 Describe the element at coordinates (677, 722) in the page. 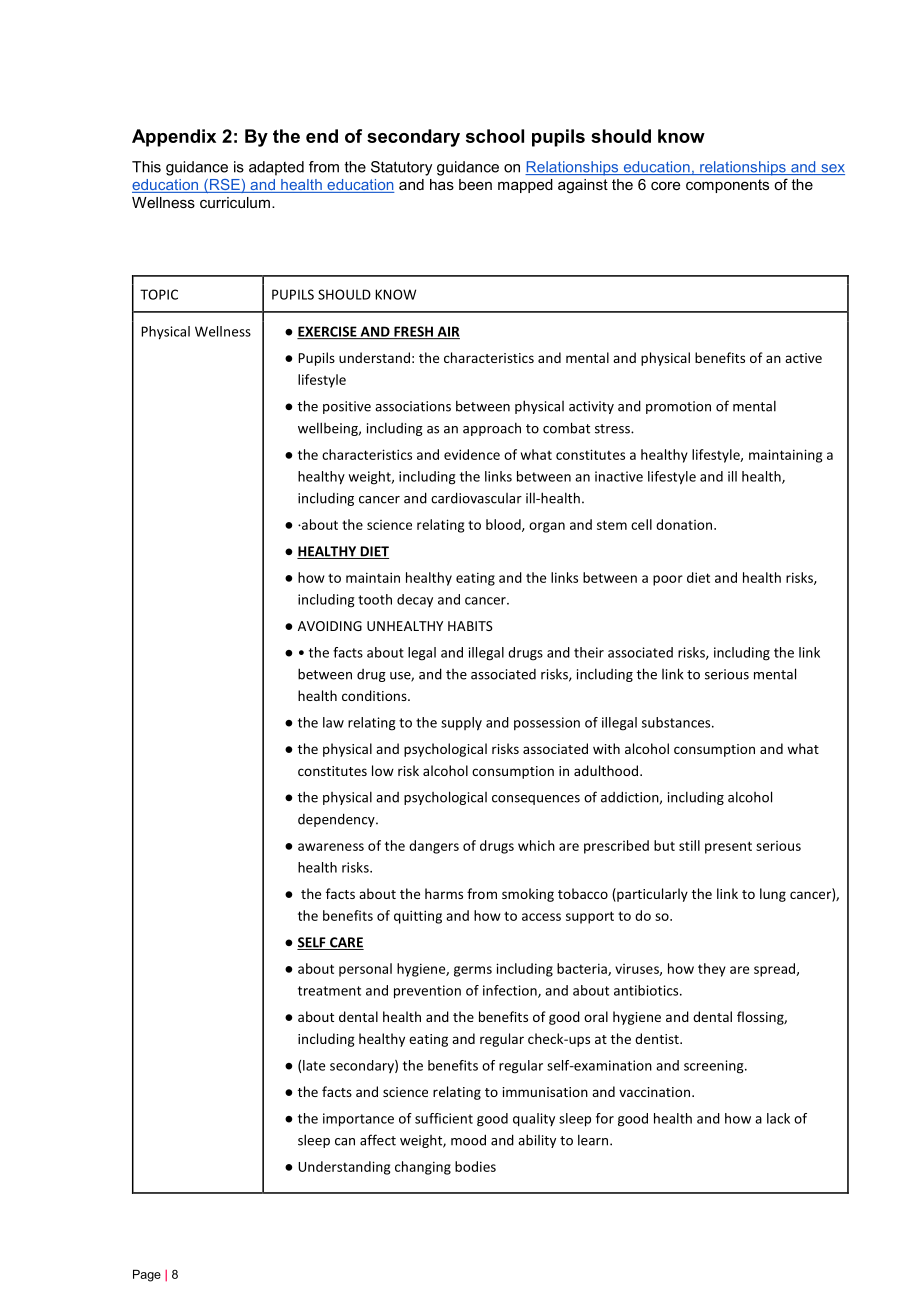

I see `substances` at that location.
